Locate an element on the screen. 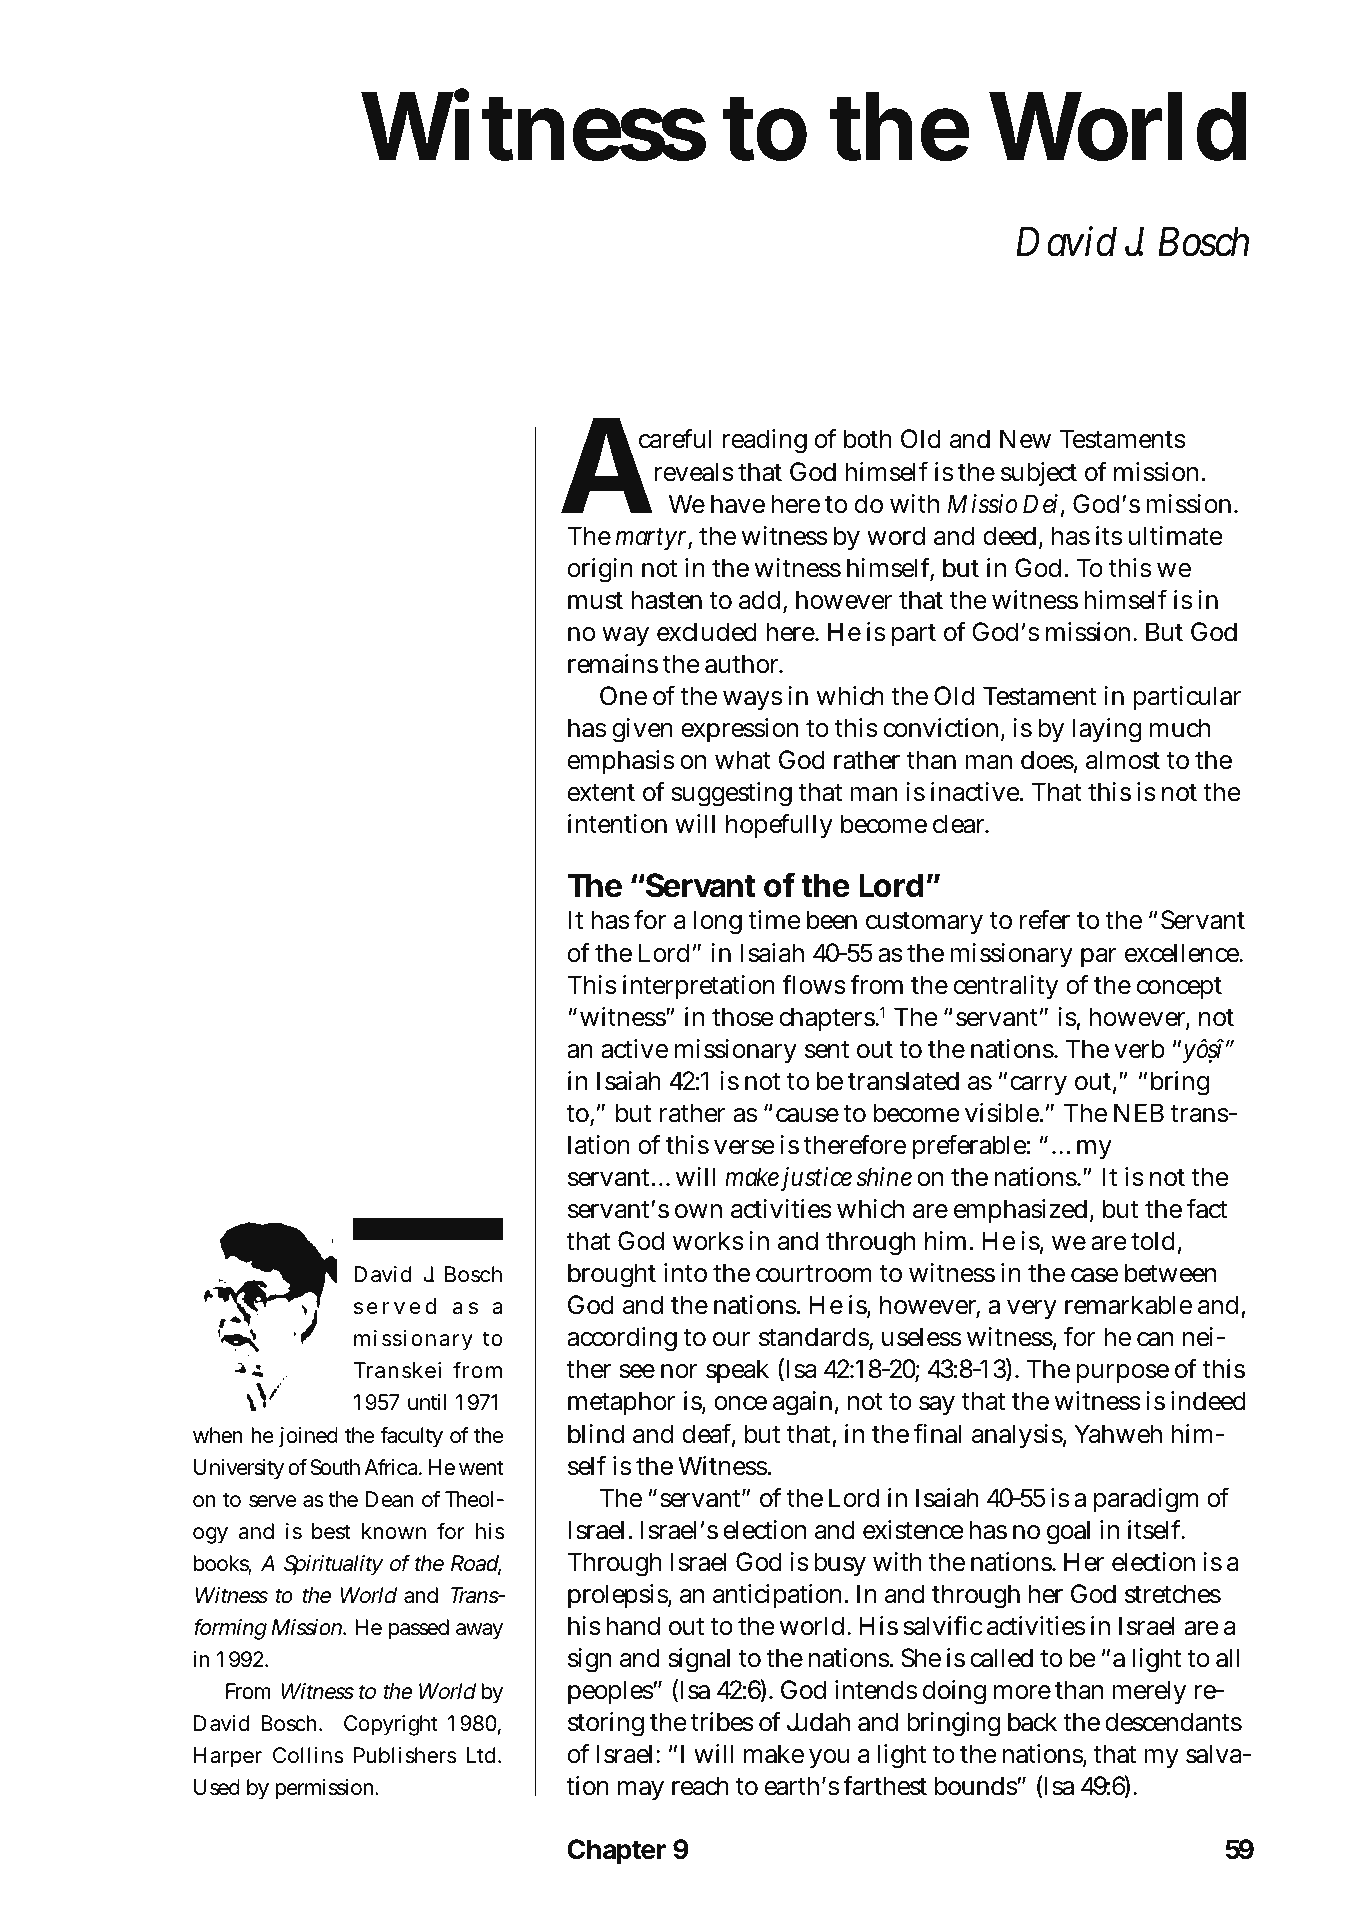  Collins is located at coordinates (308, 1755).
